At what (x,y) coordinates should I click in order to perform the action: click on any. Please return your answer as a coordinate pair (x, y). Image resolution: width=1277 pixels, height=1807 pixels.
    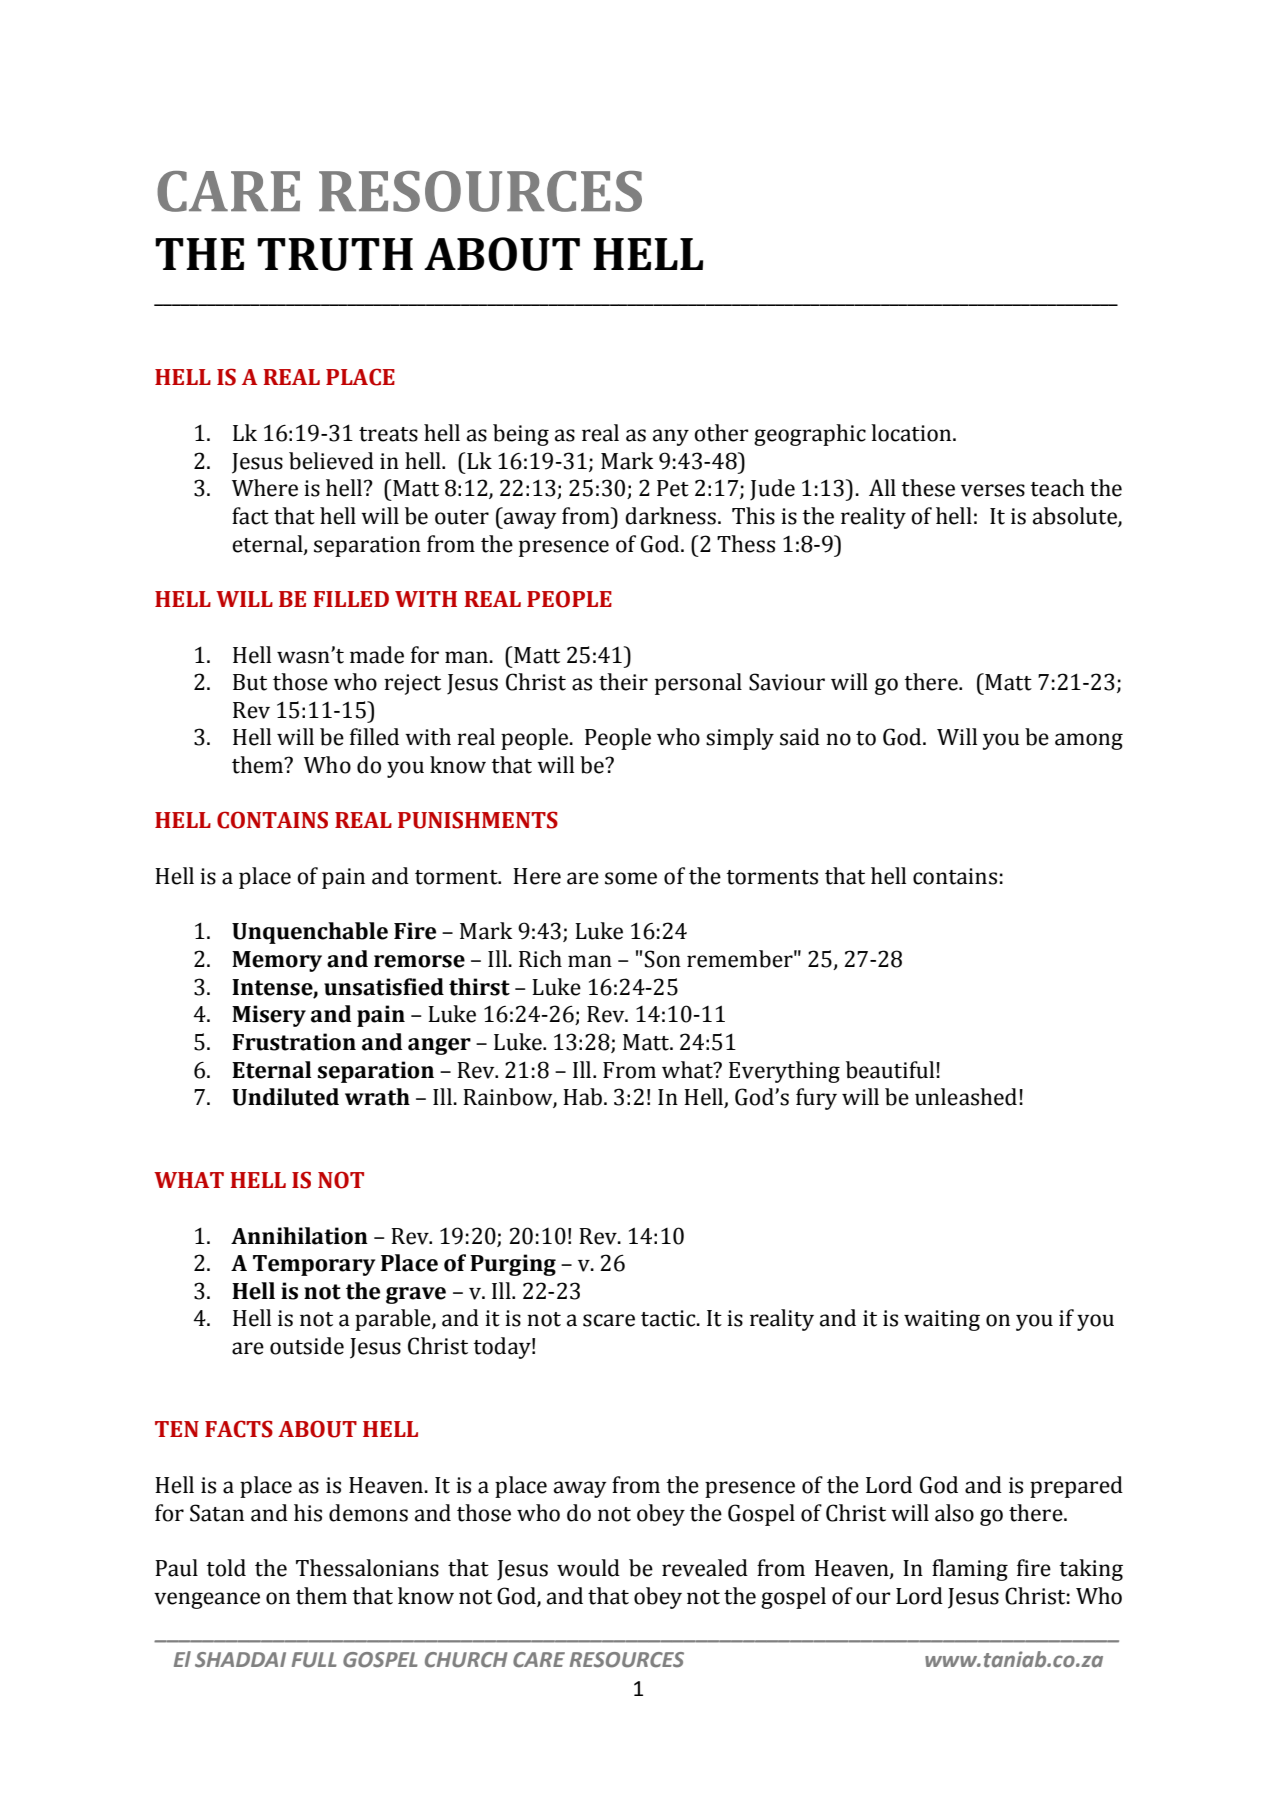
    Looking at the image, I should click on (671, 437).
